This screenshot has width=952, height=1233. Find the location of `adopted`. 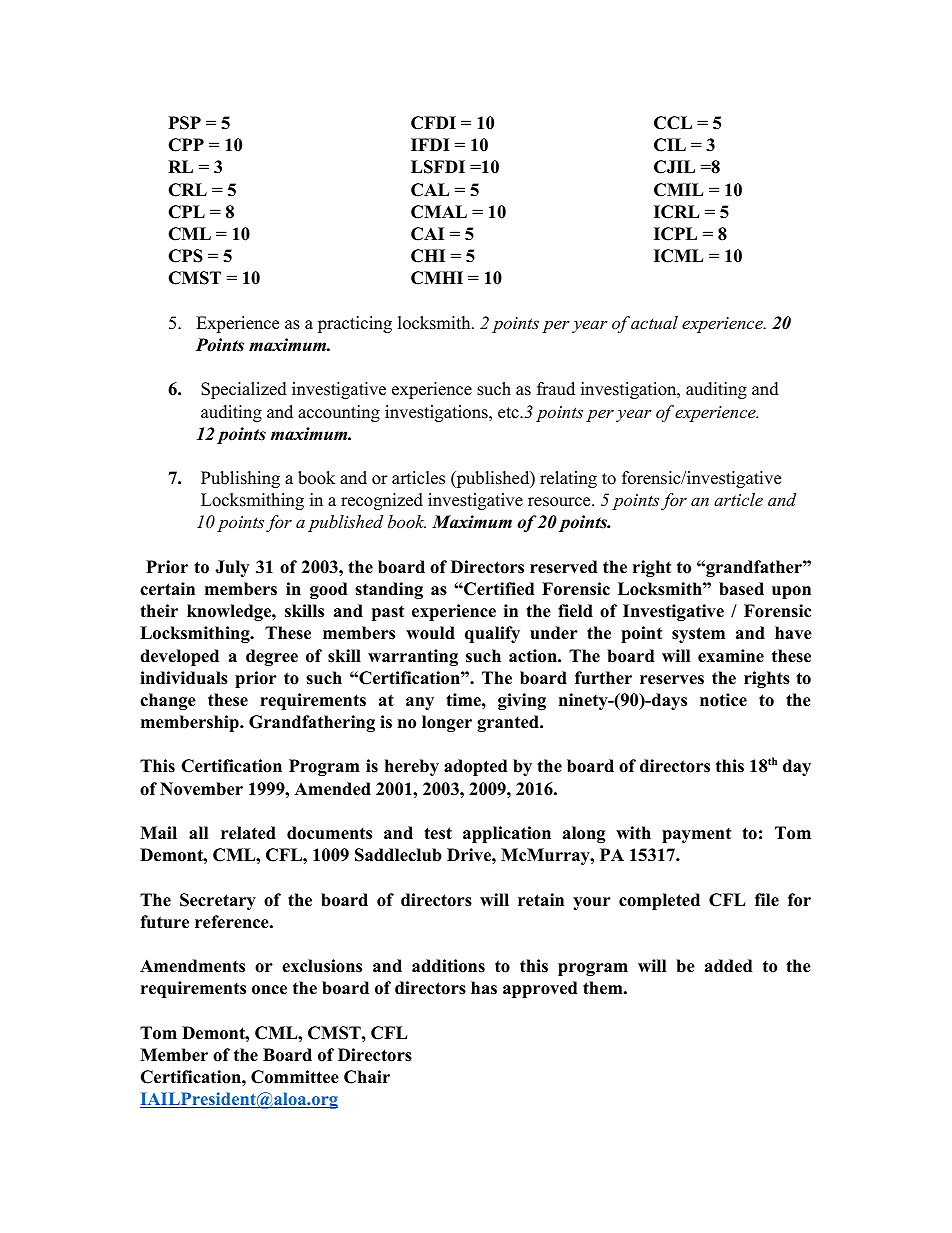

adopted is located at coordinates (475, 767).
